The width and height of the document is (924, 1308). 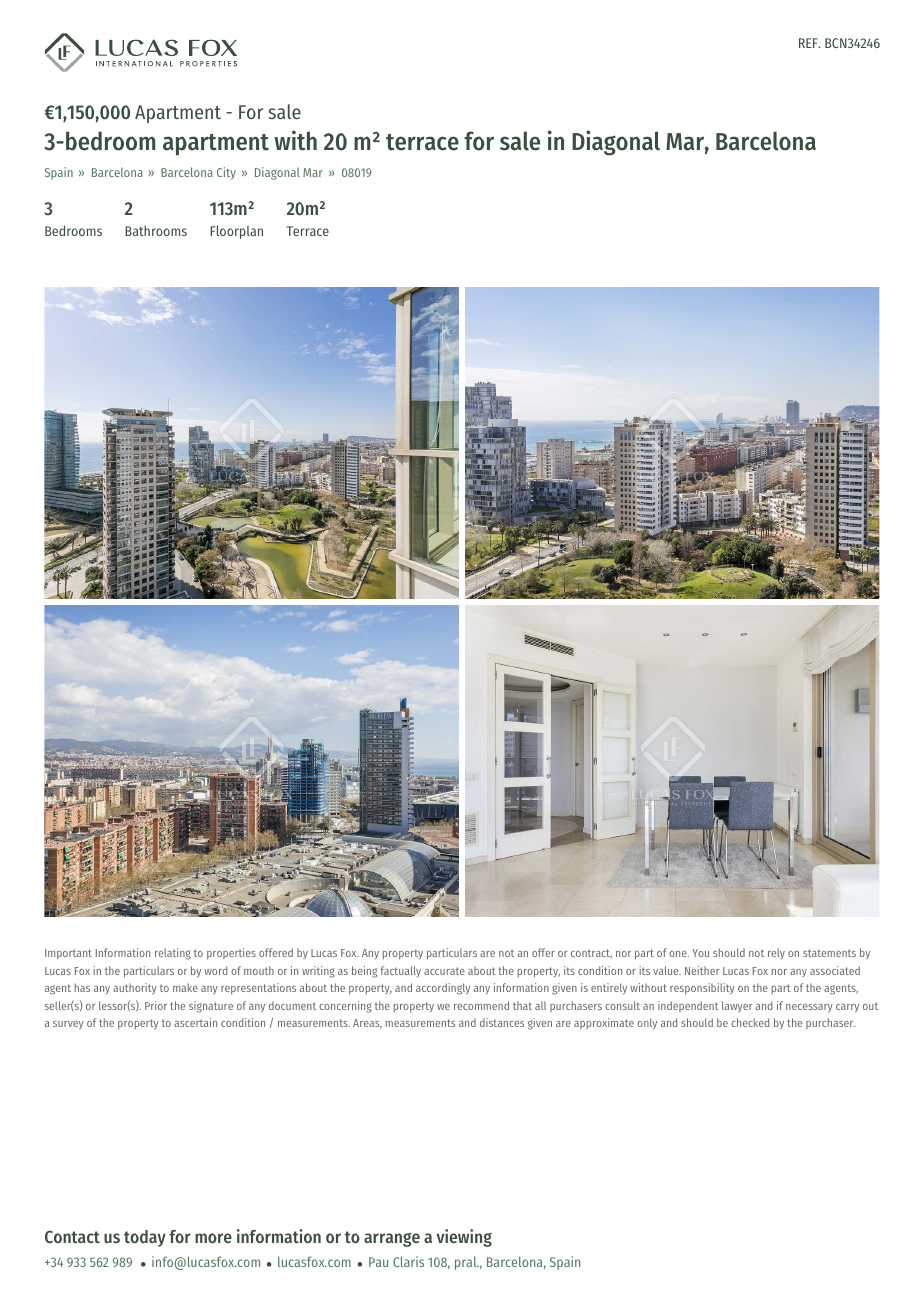 I want to click on checked, so click(x=750, y=1022).
